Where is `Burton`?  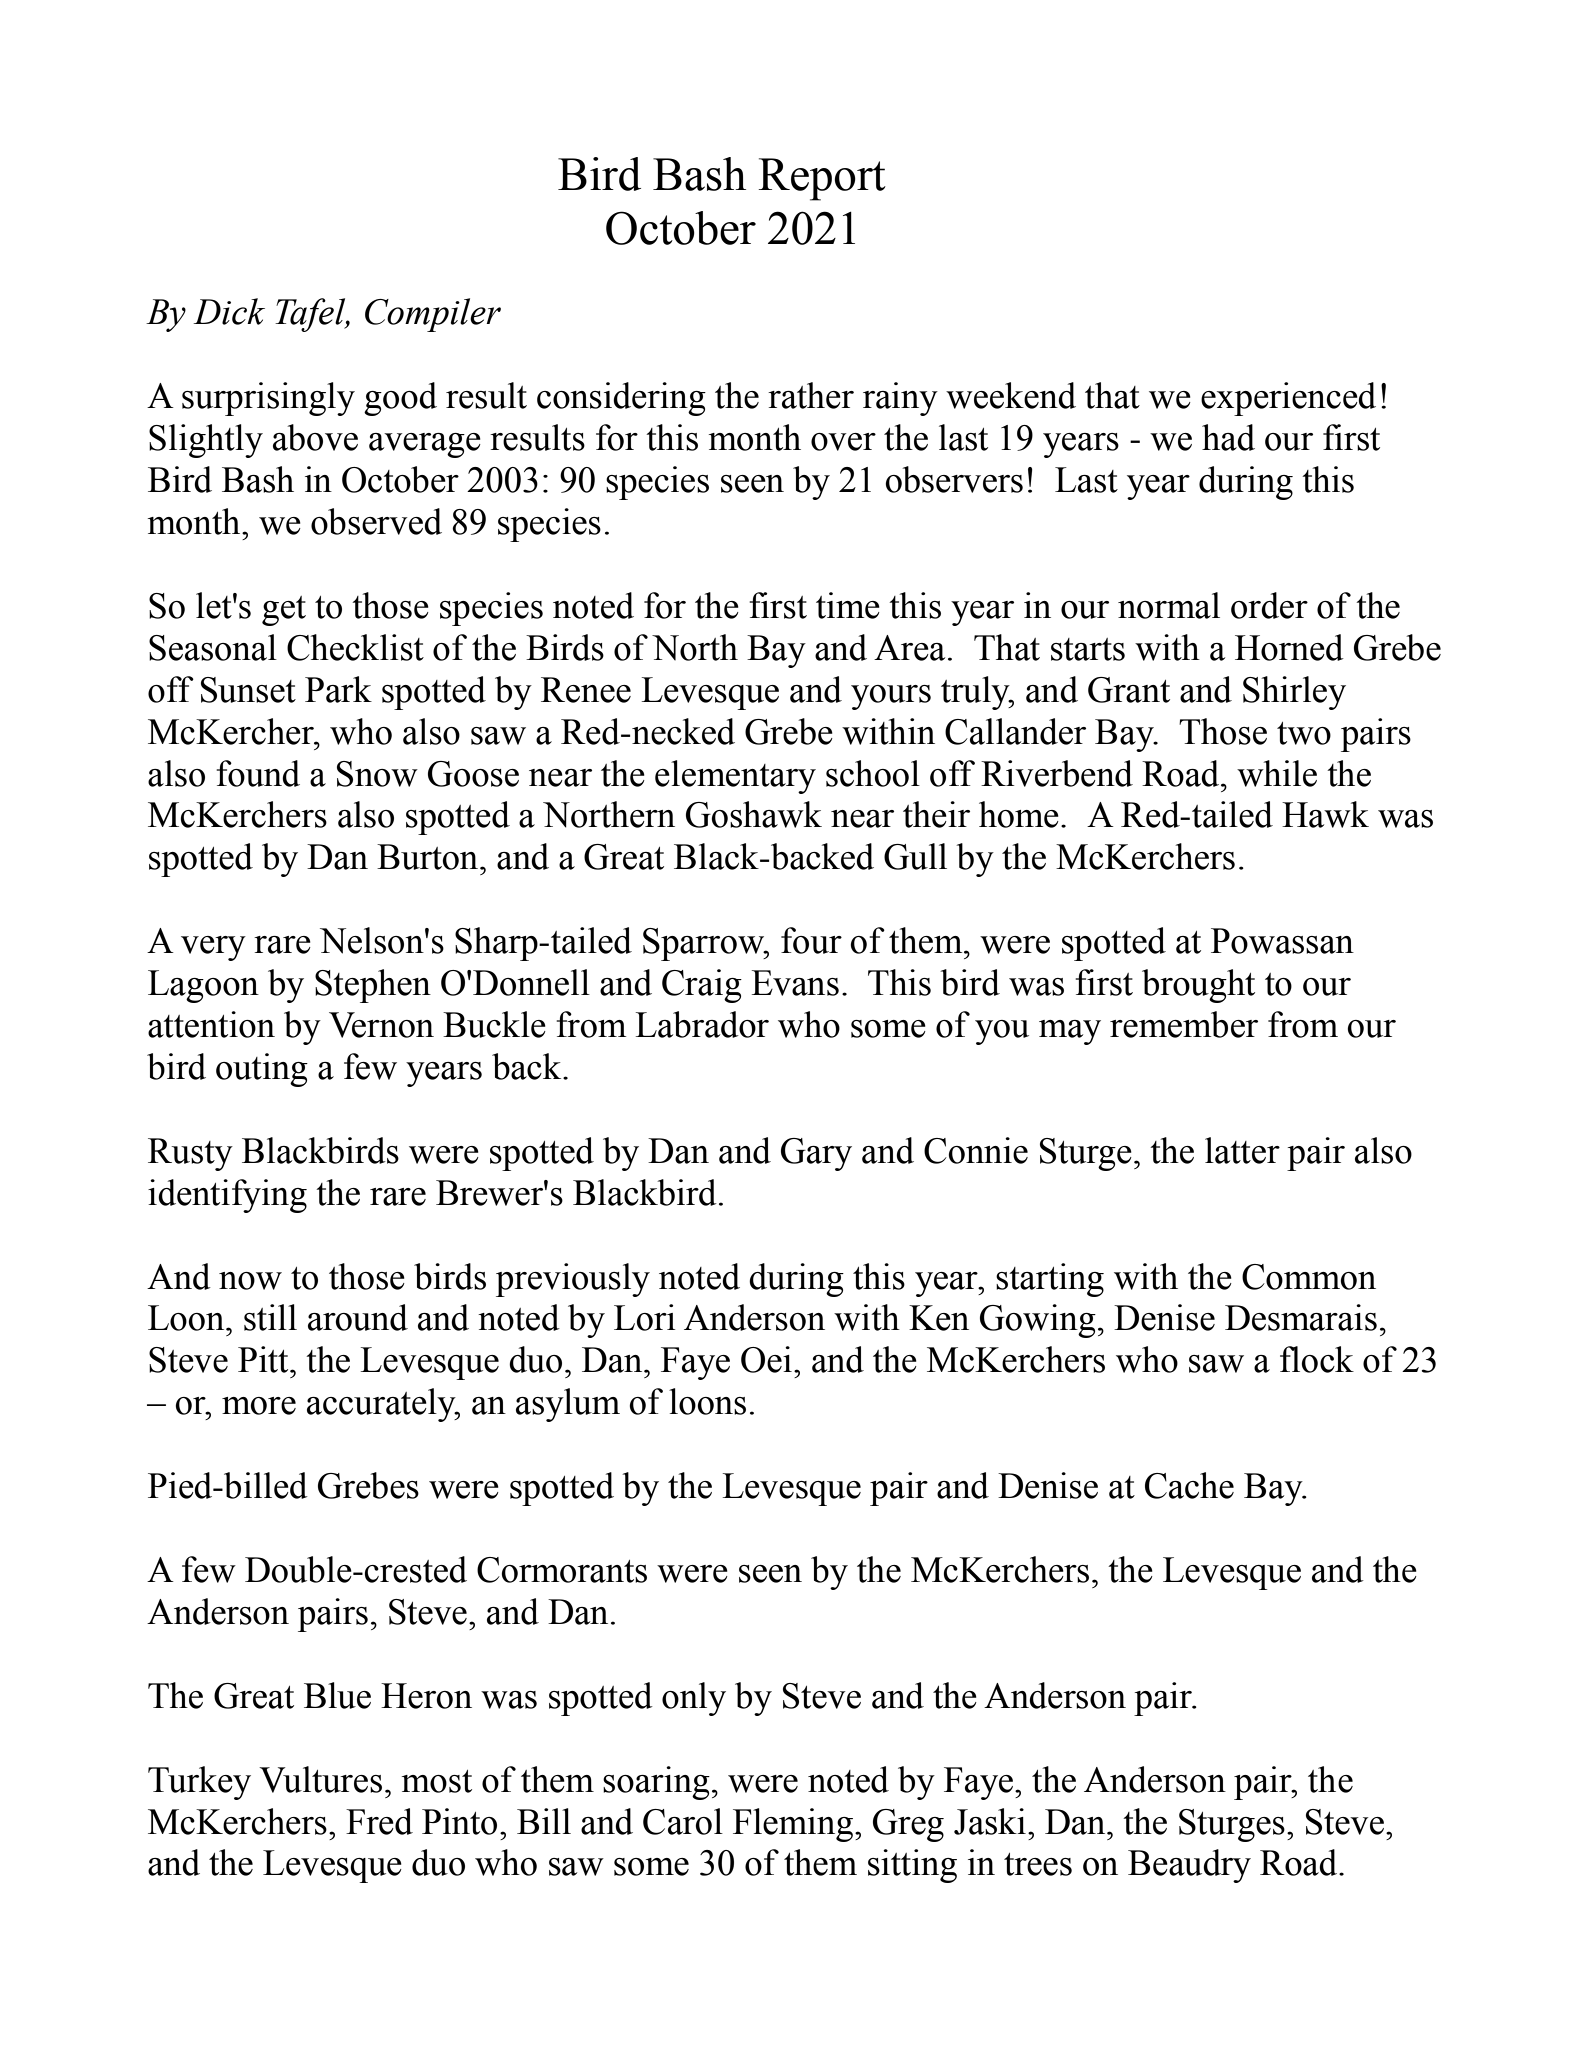 Burton is located at coordinates (429, 857).
